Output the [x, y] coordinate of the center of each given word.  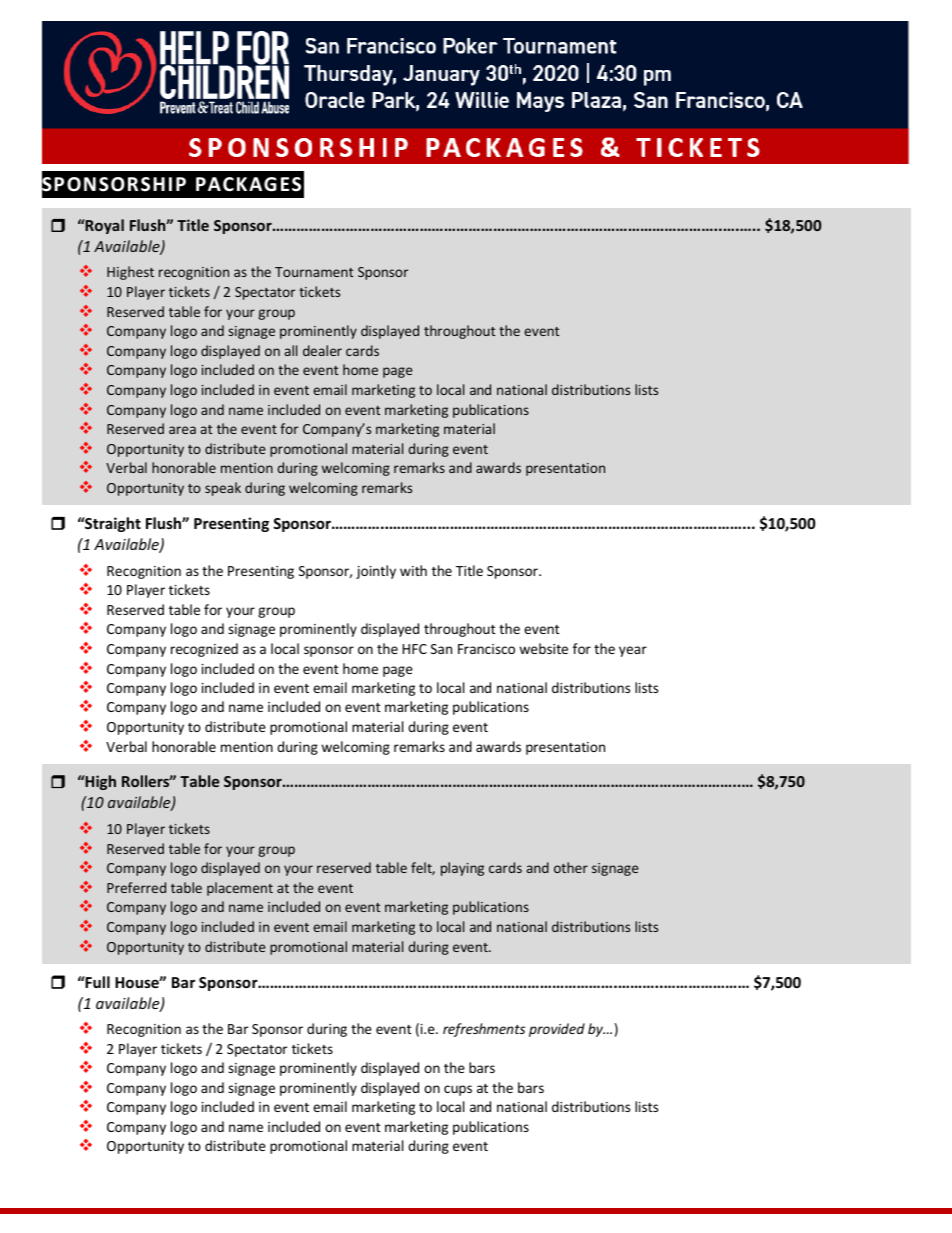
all [291, 350]
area [182, 430]
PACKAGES [248, 184]
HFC [415, 649]
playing [462, 869]
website [543, 648]
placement [240, 889]
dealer [322, 350]
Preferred [136, 887]
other [571, 867]
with [413, 570]
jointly [376, 572]
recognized [204, 650]
